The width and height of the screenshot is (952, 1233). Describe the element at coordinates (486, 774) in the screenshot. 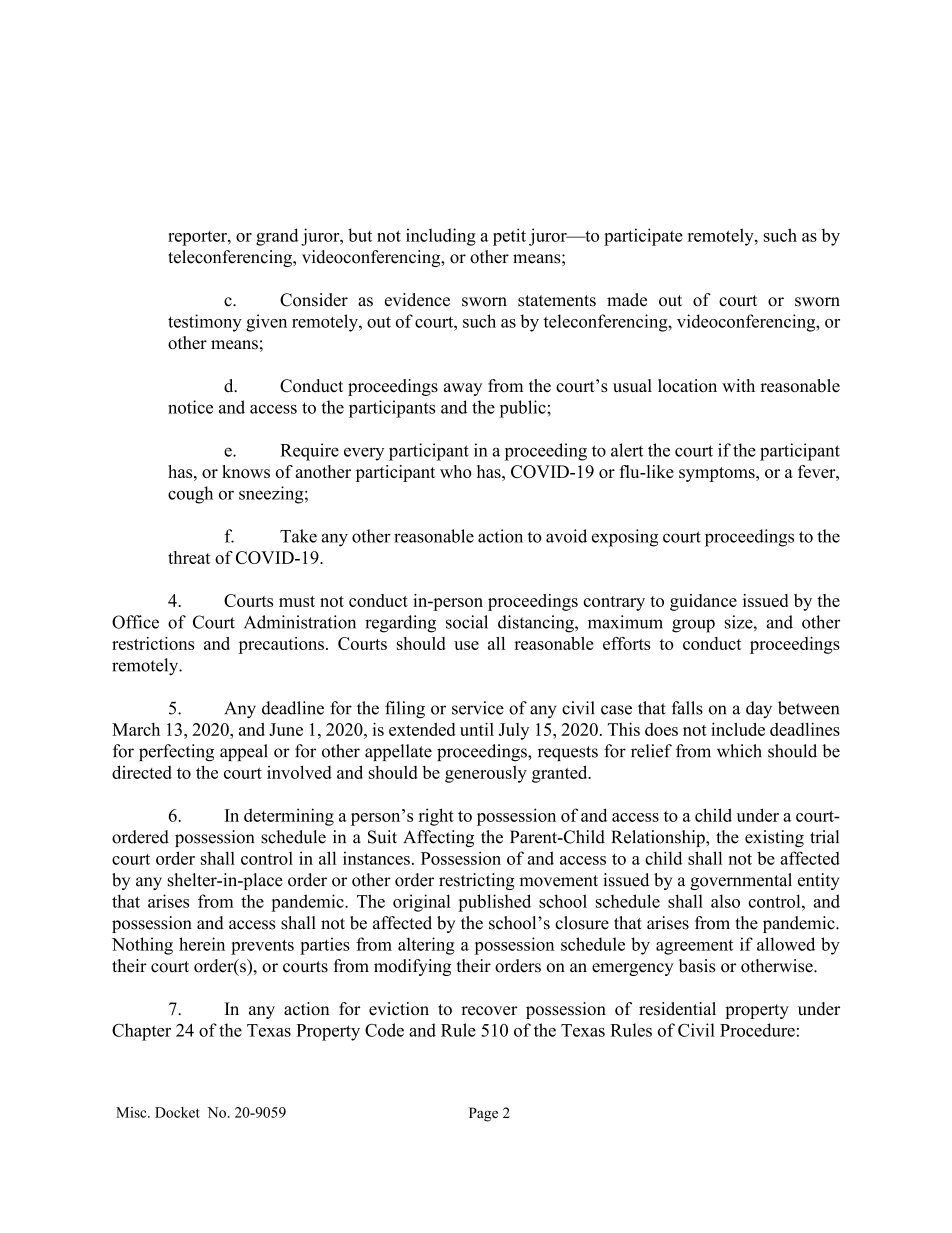

I see `generously` at that location.
